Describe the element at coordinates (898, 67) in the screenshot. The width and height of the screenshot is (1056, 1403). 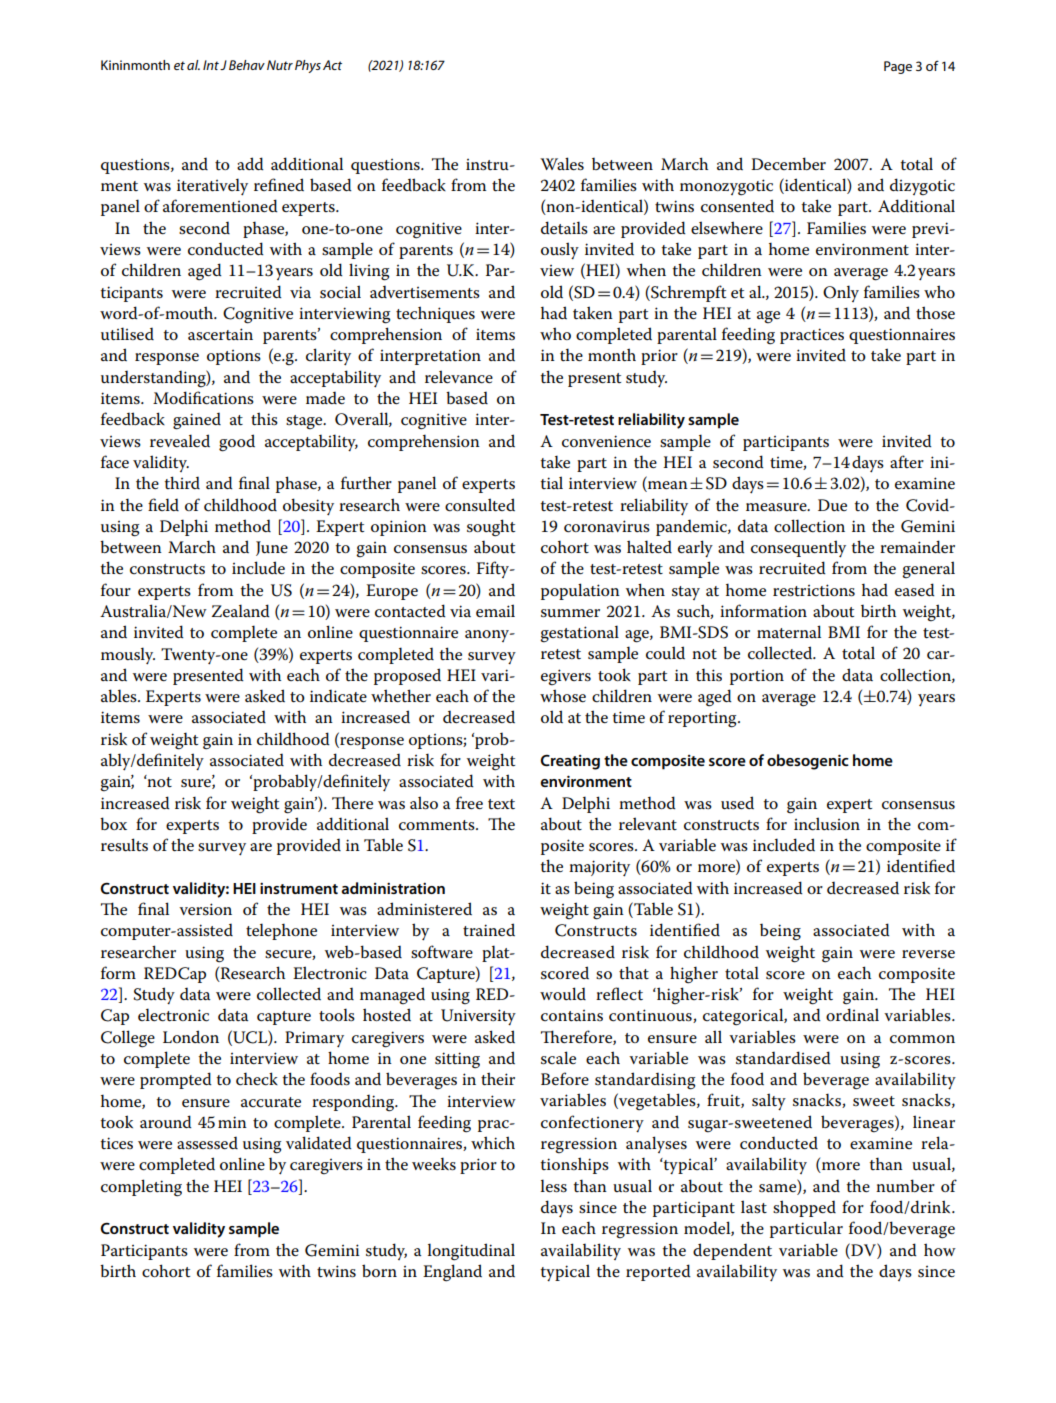
I see `Page` at that location.
